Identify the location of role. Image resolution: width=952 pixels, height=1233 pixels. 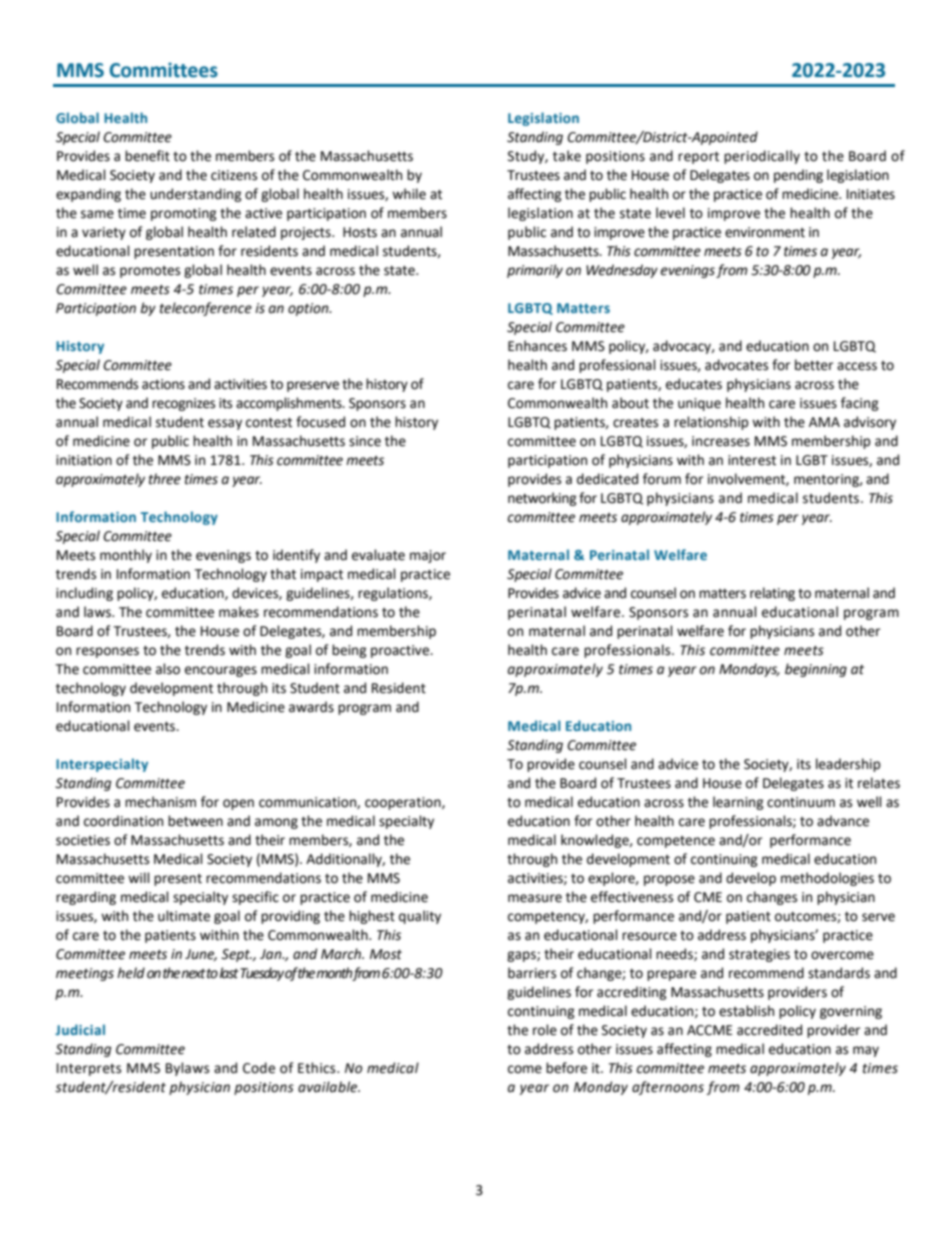
(545, 1030).
